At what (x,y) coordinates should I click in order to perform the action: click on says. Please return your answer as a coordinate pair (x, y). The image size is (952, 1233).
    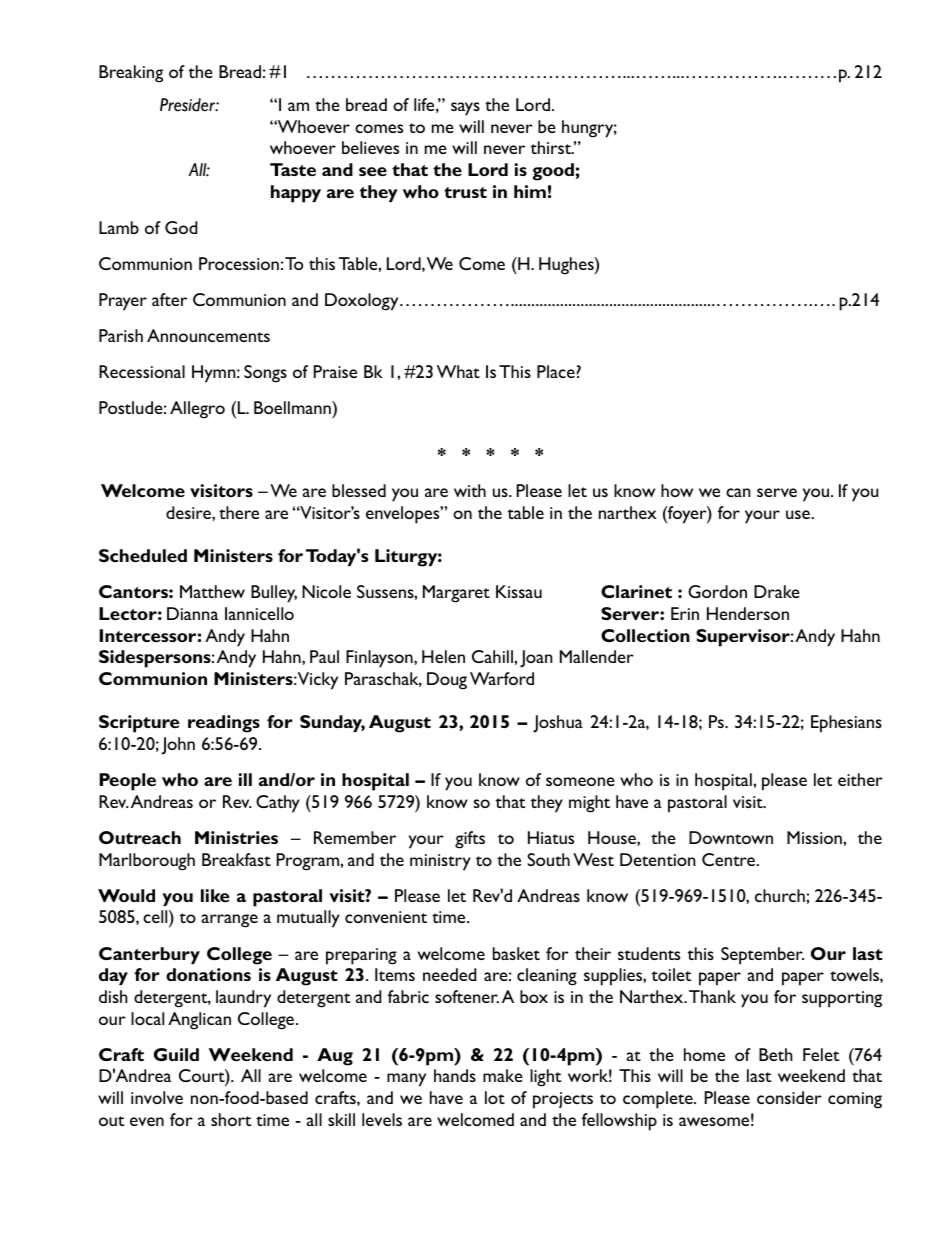
    Looking at the image, I should click on (465, 109).
